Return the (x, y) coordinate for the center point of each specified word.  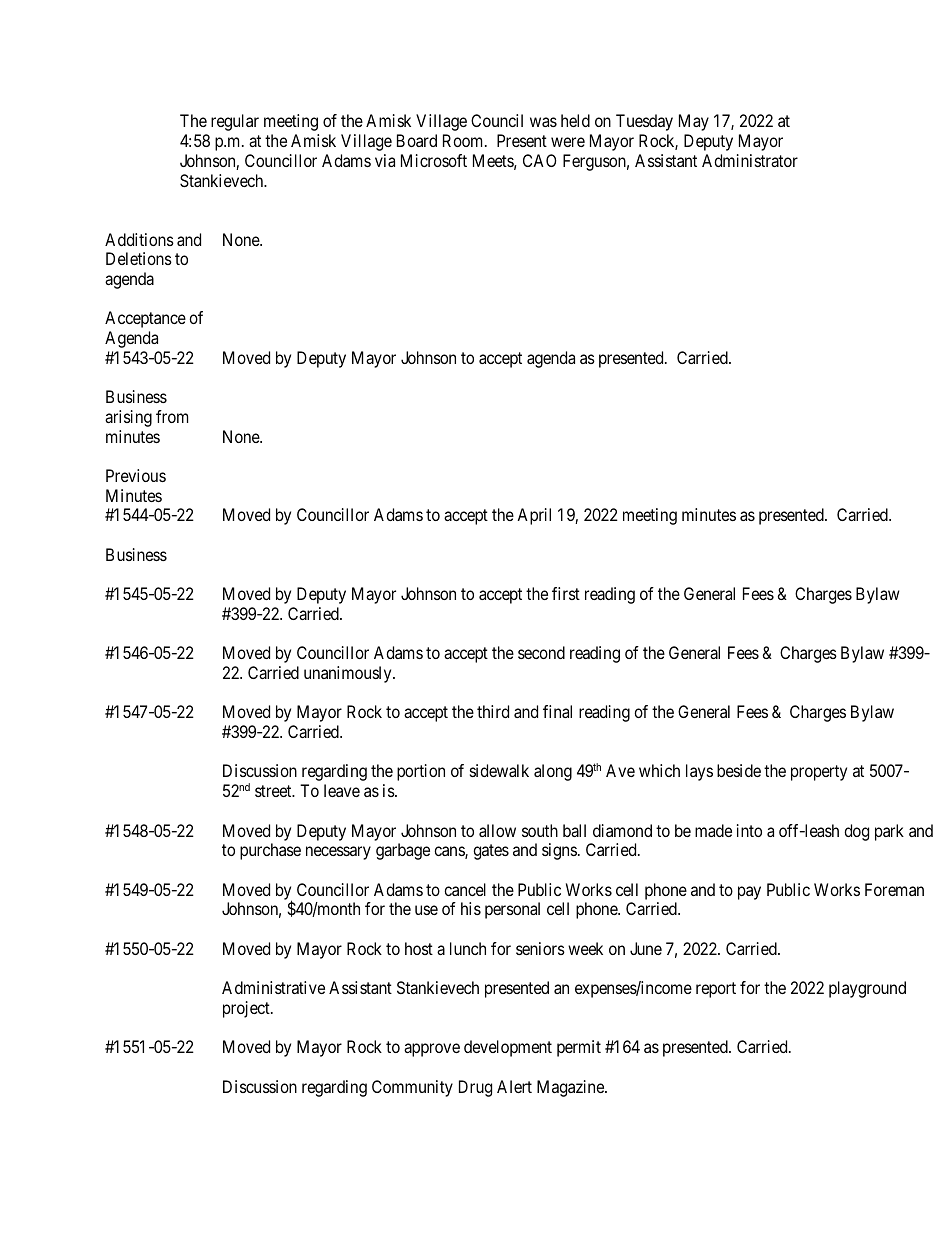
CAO (540, 160)
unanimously (349, 674)
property (819, 773)
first (566, 593)
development (508, 1048)
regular (235, 122)
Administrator (750, 160)
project (247, 1009)
